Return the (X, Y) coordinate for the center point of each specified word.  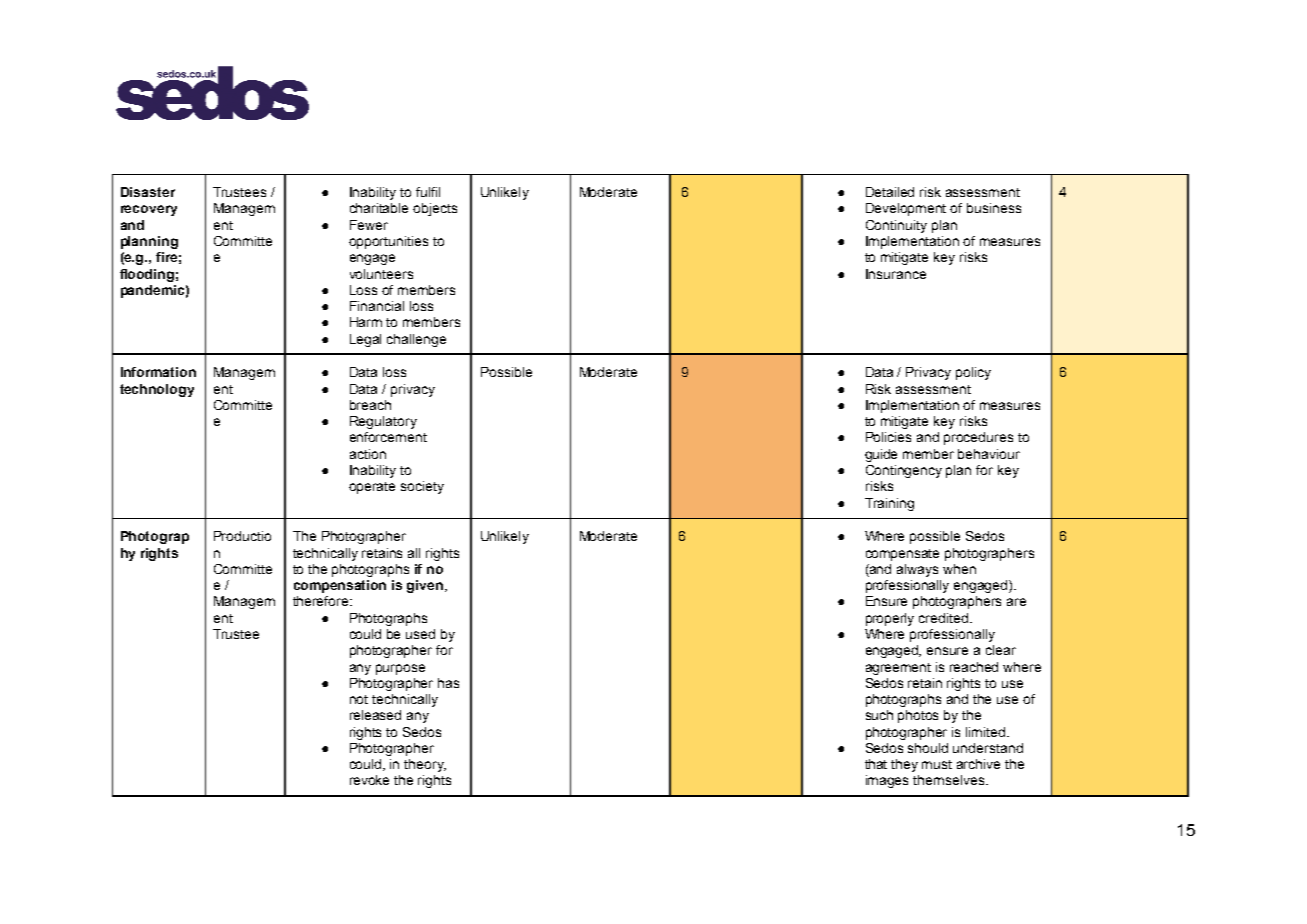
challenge (416, 340)
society (422, 487)
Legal (365, 340)
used (420, 634)
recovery (149, 210)
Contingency (904, 471)
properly (890, 619)
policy (973, 373)
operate (372, 488)
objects (435, 209)
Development (906, 209)
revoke (369, 780)
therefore (322, 601)
